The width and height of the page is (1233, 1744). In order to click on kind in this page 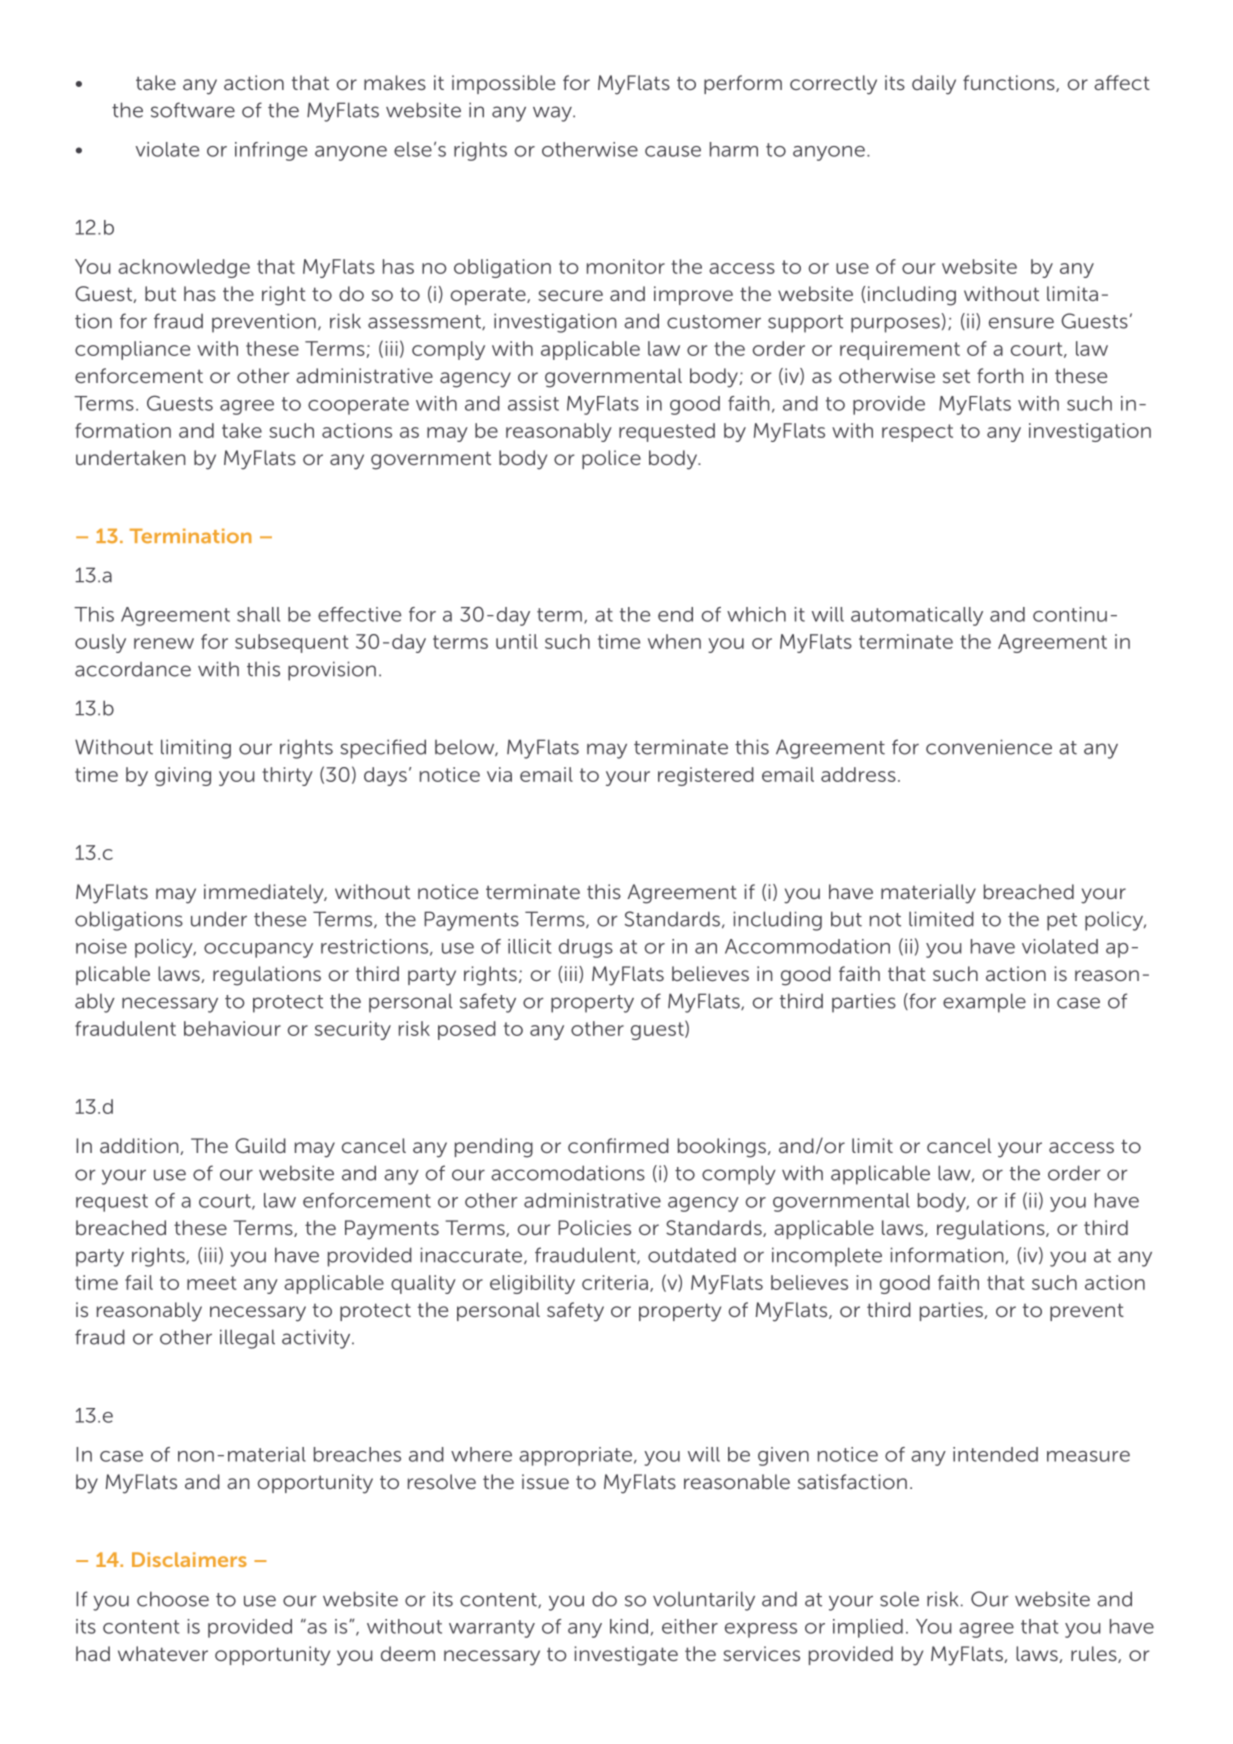, I will do `click(629, 1626)`.
